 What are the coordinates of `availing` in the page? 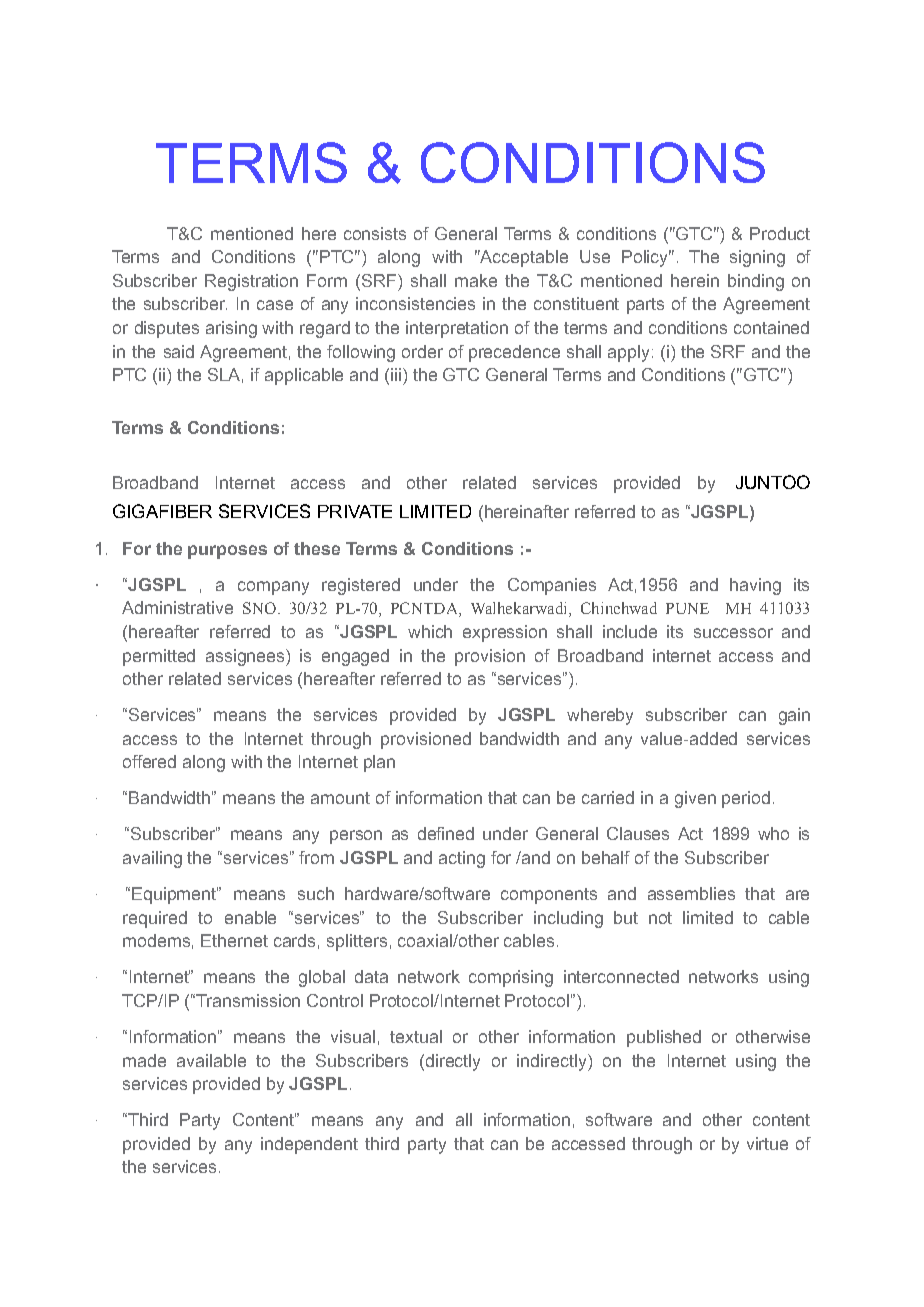 It's located at (152, 859).
